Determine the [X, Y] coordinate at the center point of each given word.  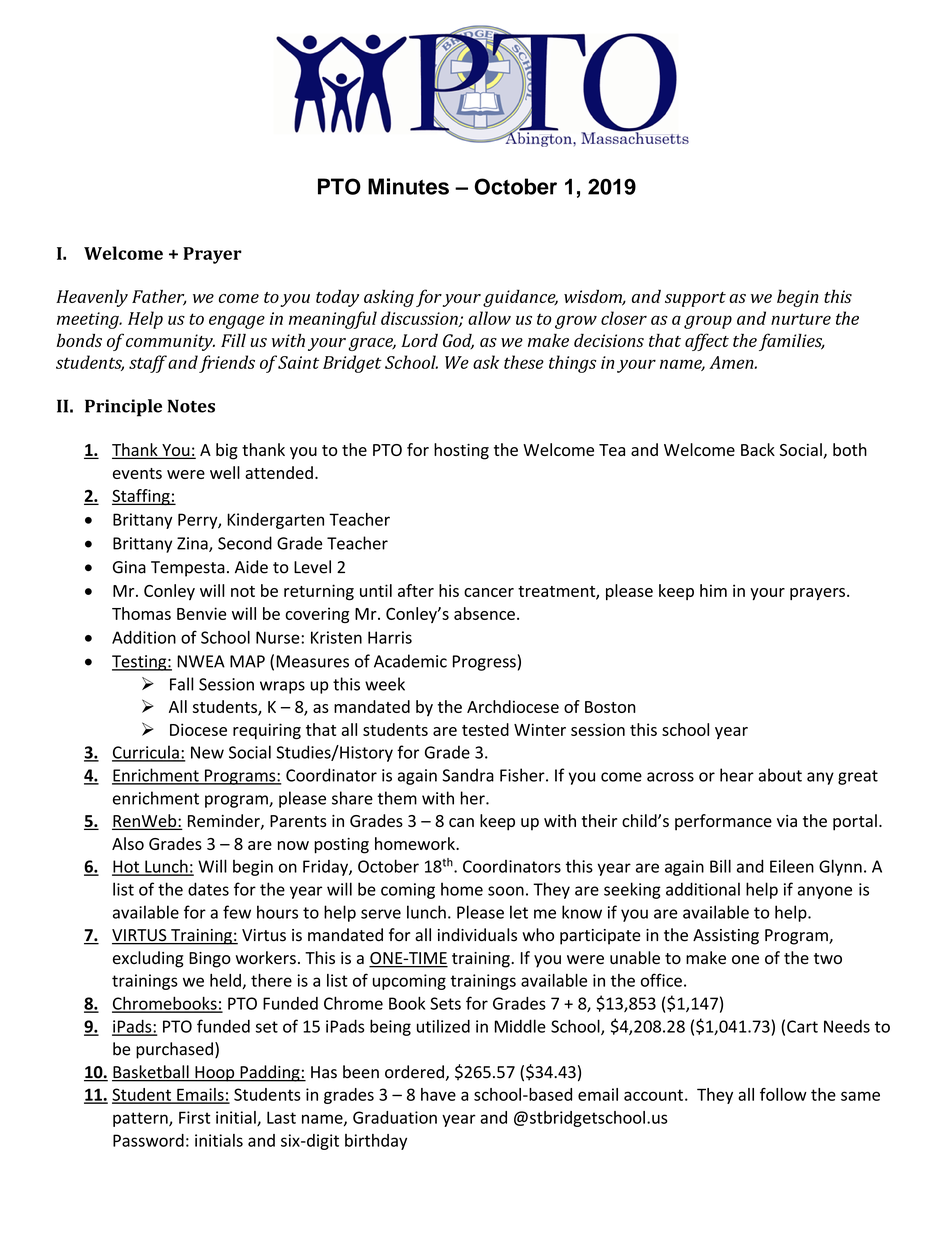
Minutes [408, 186]
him [713, 590]
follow [783, 1094]
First [194, 1117]
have [438, 1094]
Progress [484, 663]
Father [159, 297]
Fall [181, 684]
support [695, 299]
